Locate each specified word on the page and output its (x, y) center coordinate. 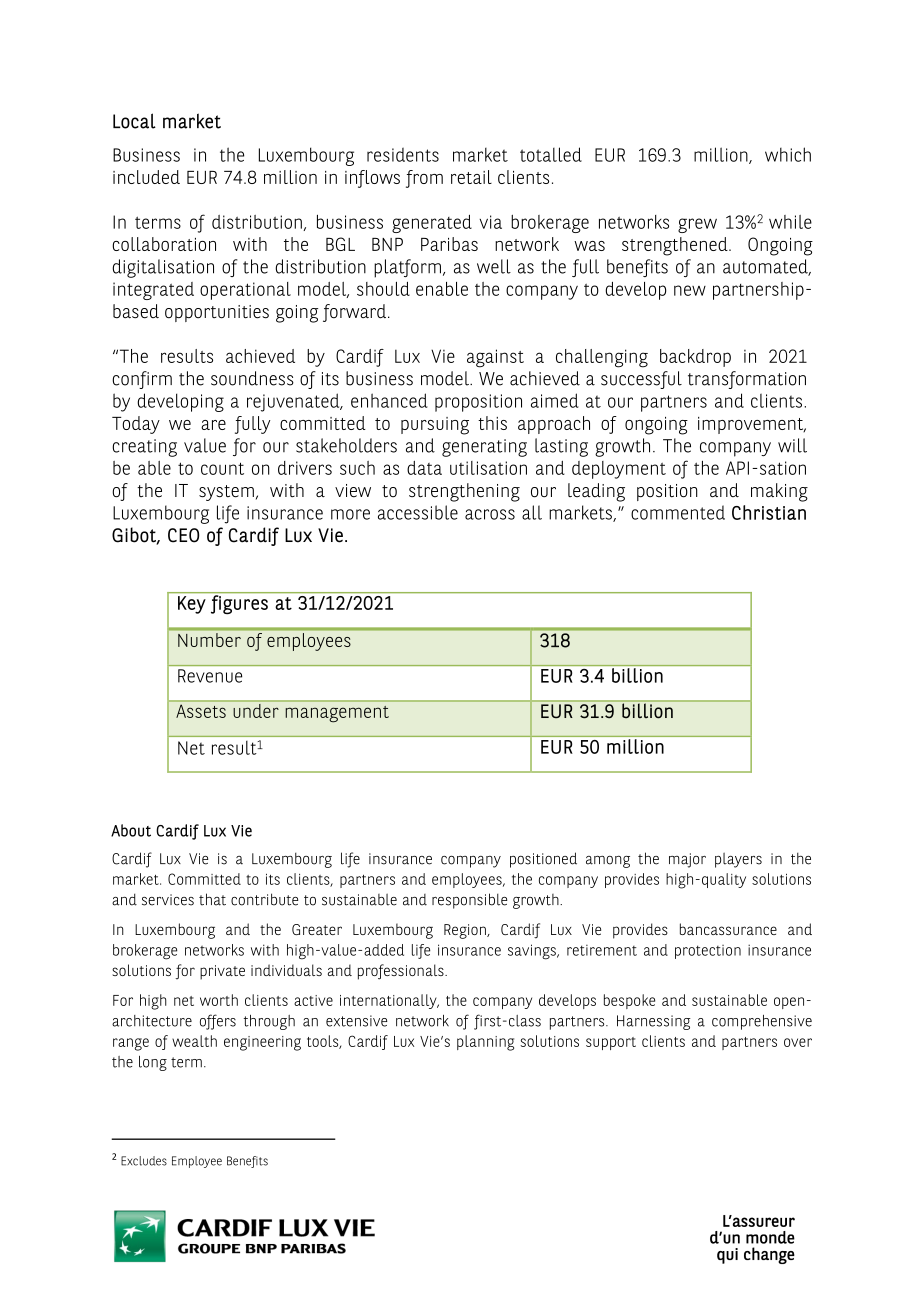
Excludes (144, 1161)
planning (485, 1043)
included (146, 177)
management (337, 714)
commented (678, 512)
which (788, 154)
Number (209, 640)
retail (471, 177)
